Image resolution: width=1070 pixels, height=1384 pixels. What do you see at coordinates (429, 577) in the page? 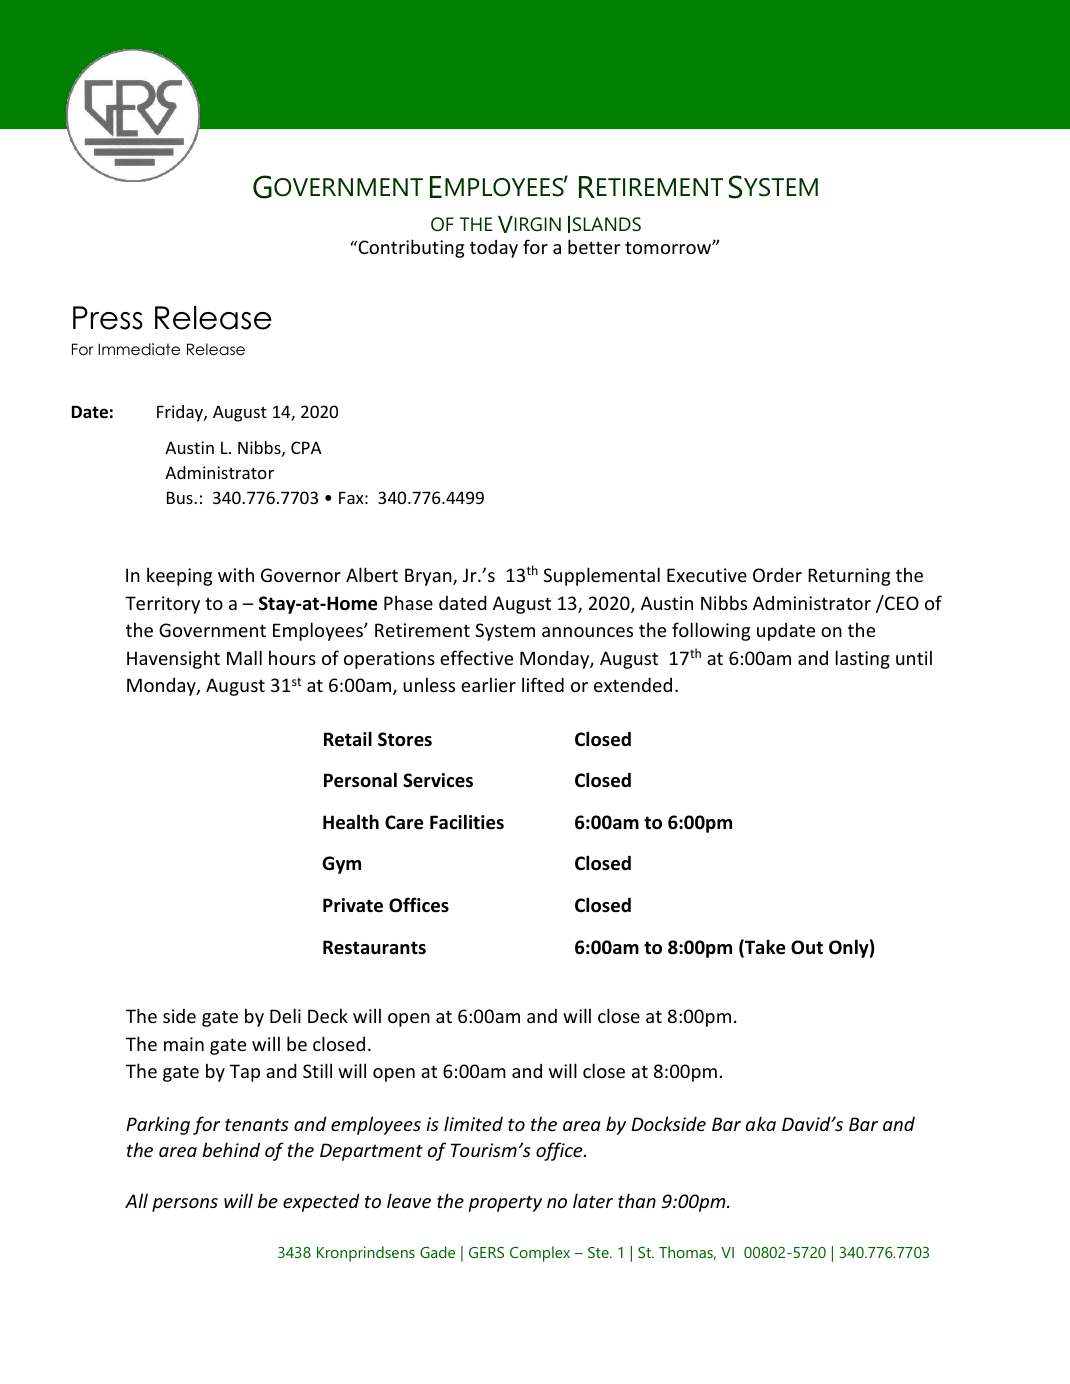
I see `Bryan` at bounding box center [429, 577].
